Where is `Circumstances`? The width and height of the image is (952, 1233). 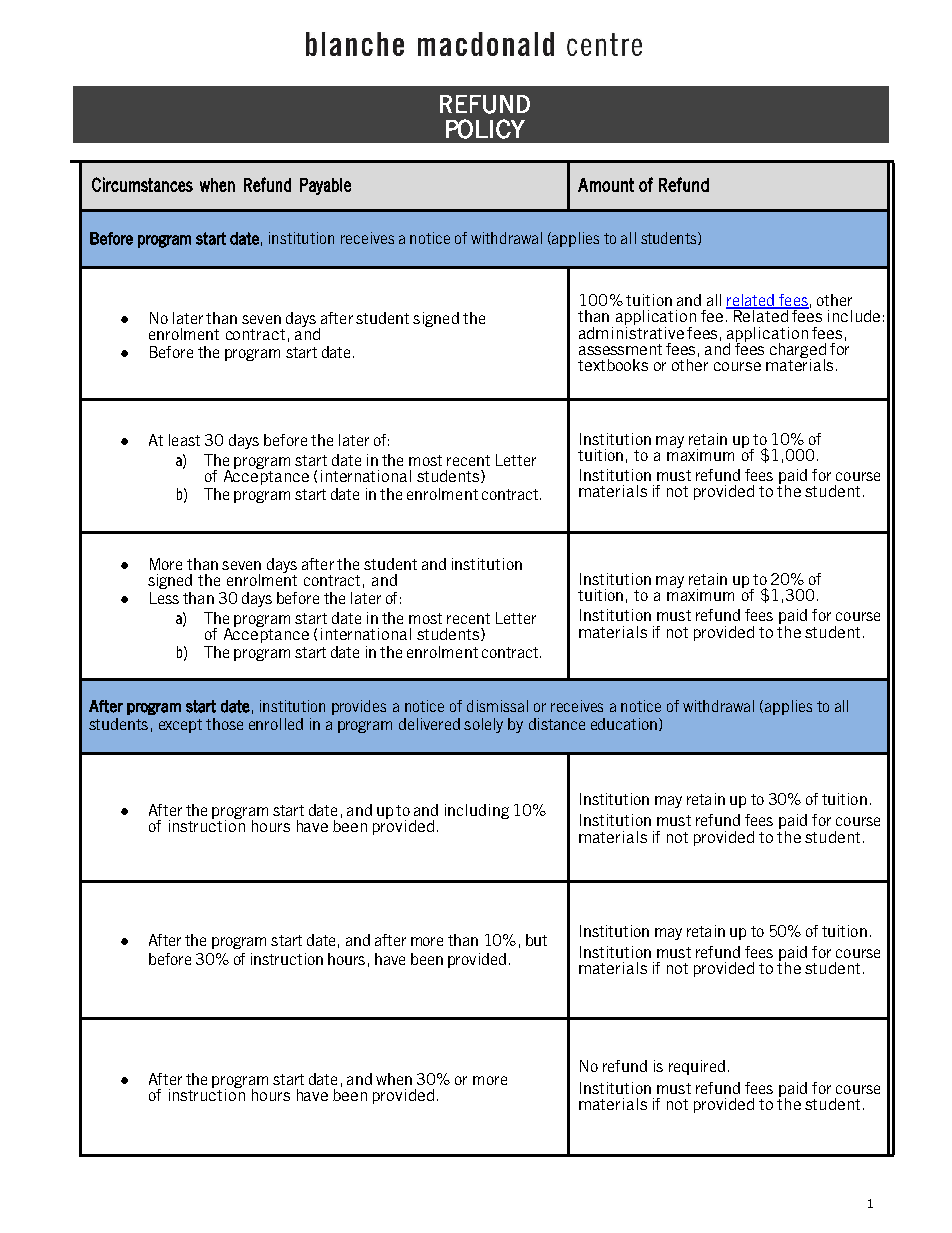 Circumstances is located at coordinates (142, 184).
